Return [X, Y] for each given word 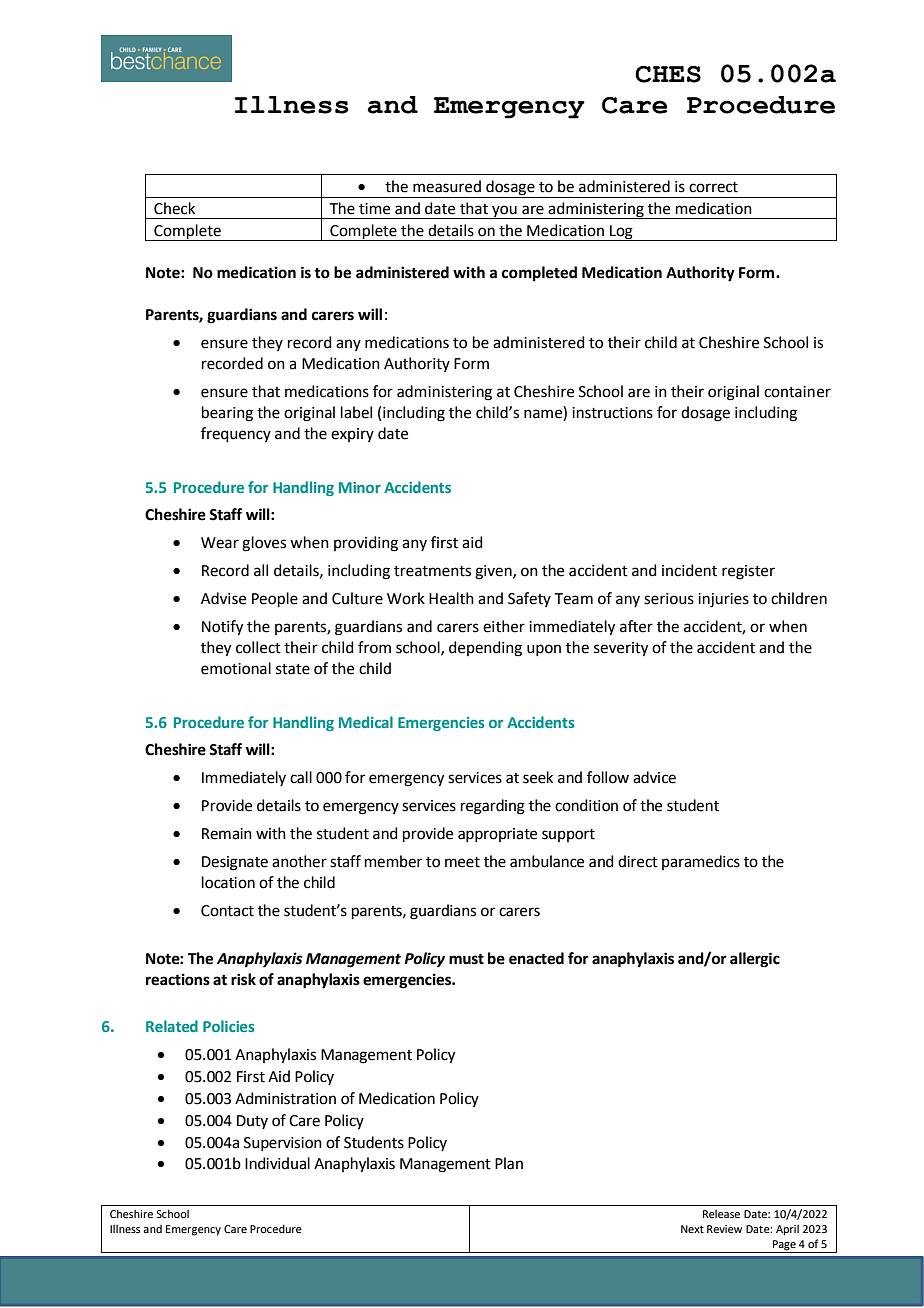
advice [654, 777]
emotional [236, 668]
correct [713, 187]
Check [174, 208]
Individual [277, 1163]
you [504, 212]
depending [485, 649]
